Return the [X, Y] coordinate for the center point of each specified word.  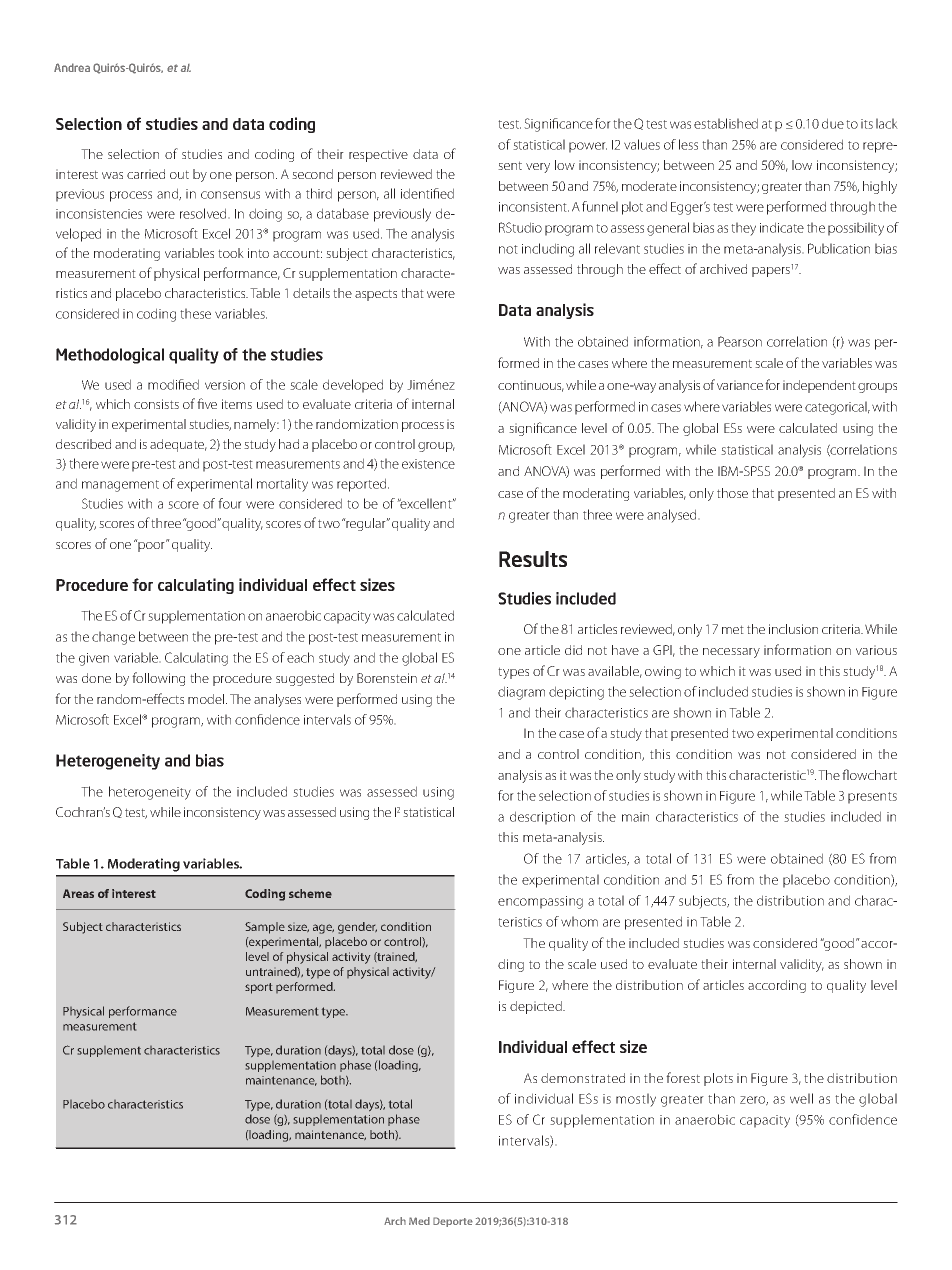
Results [533, 559]
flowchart [869, 774]
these [195, 313]
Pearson [740, 341]
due [833, 123]
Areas [78, 893]
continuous [531, 386]
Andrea [72, 67]
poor [151, 546]
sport [259, 988]
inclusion [793, 629]
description [542, 818]
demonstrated [583, 1078]
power [588, 147]
